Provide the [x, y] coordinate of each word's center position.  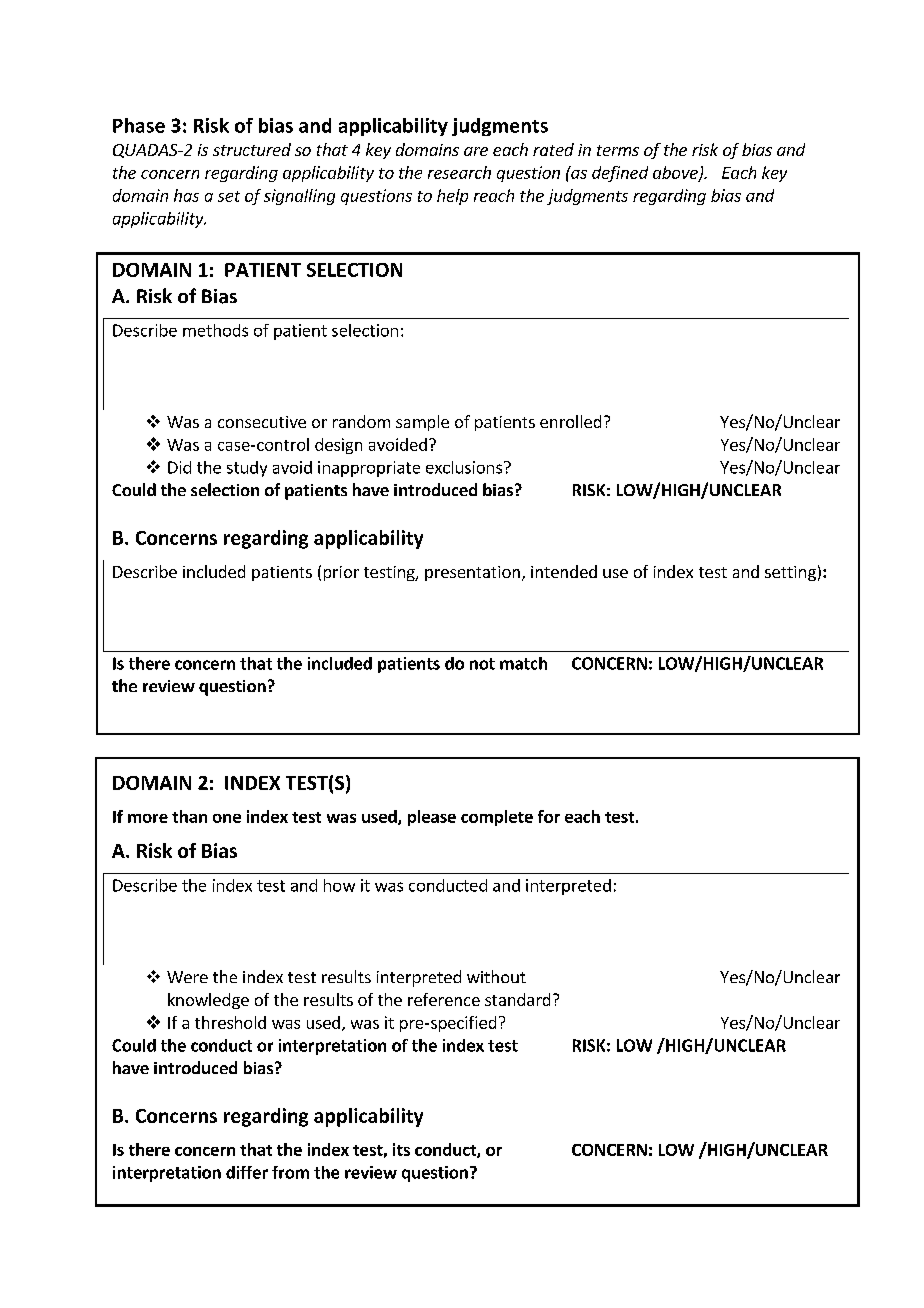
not [482, 664]
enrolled [570, 421]
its [401, 1149]
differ [247, 1172]
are [476, 151]
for [549, 816]
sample [422, 423]
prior [341, 573]
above [676, 173]
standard [517, 999]
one [227, 818]
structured [252, 149]
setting [790, 573]
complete [497, 818]
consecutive [262, 422]
